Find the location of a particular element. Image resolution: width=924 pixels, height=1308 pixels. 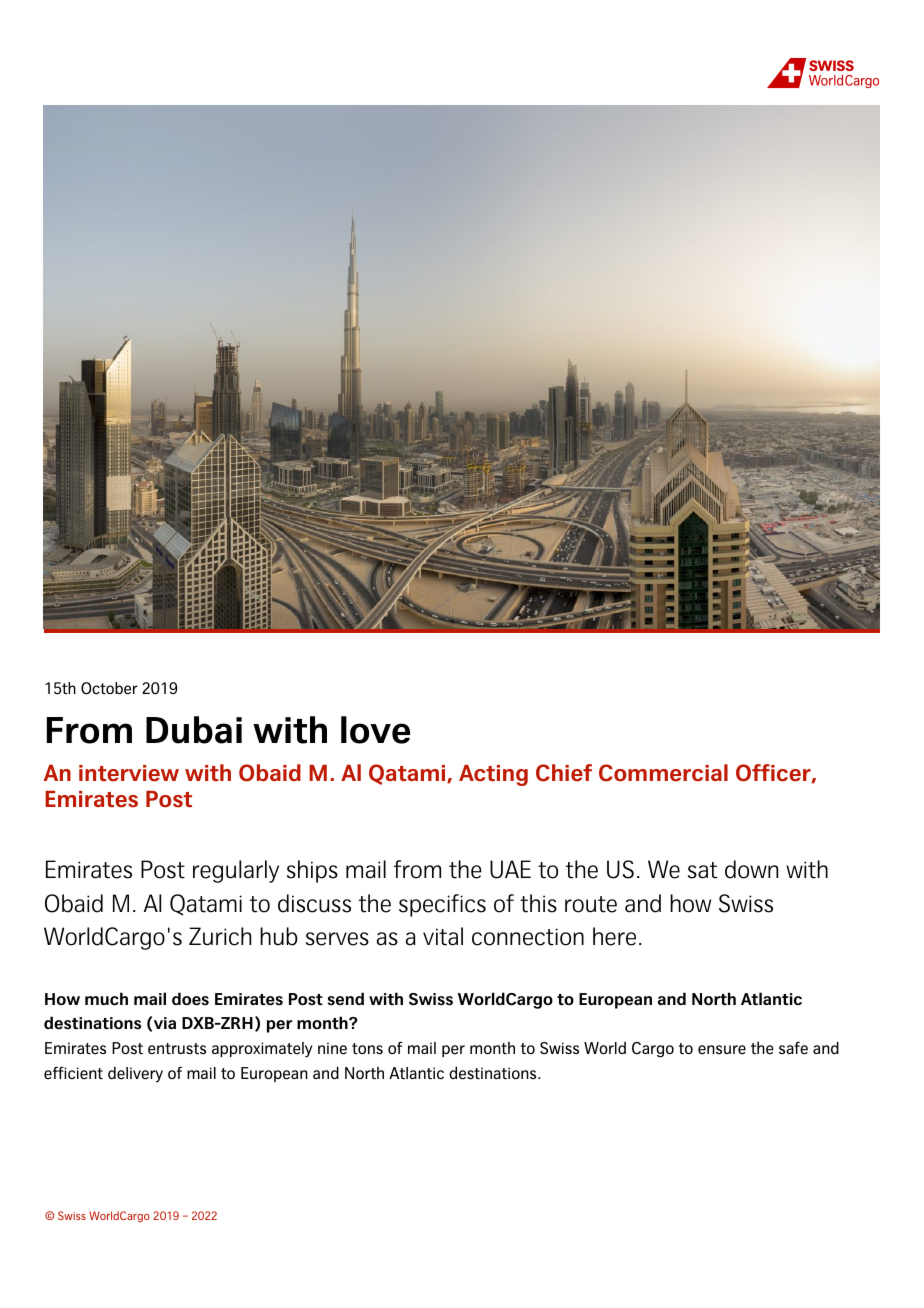

here is located at coordinates (614, 936).
